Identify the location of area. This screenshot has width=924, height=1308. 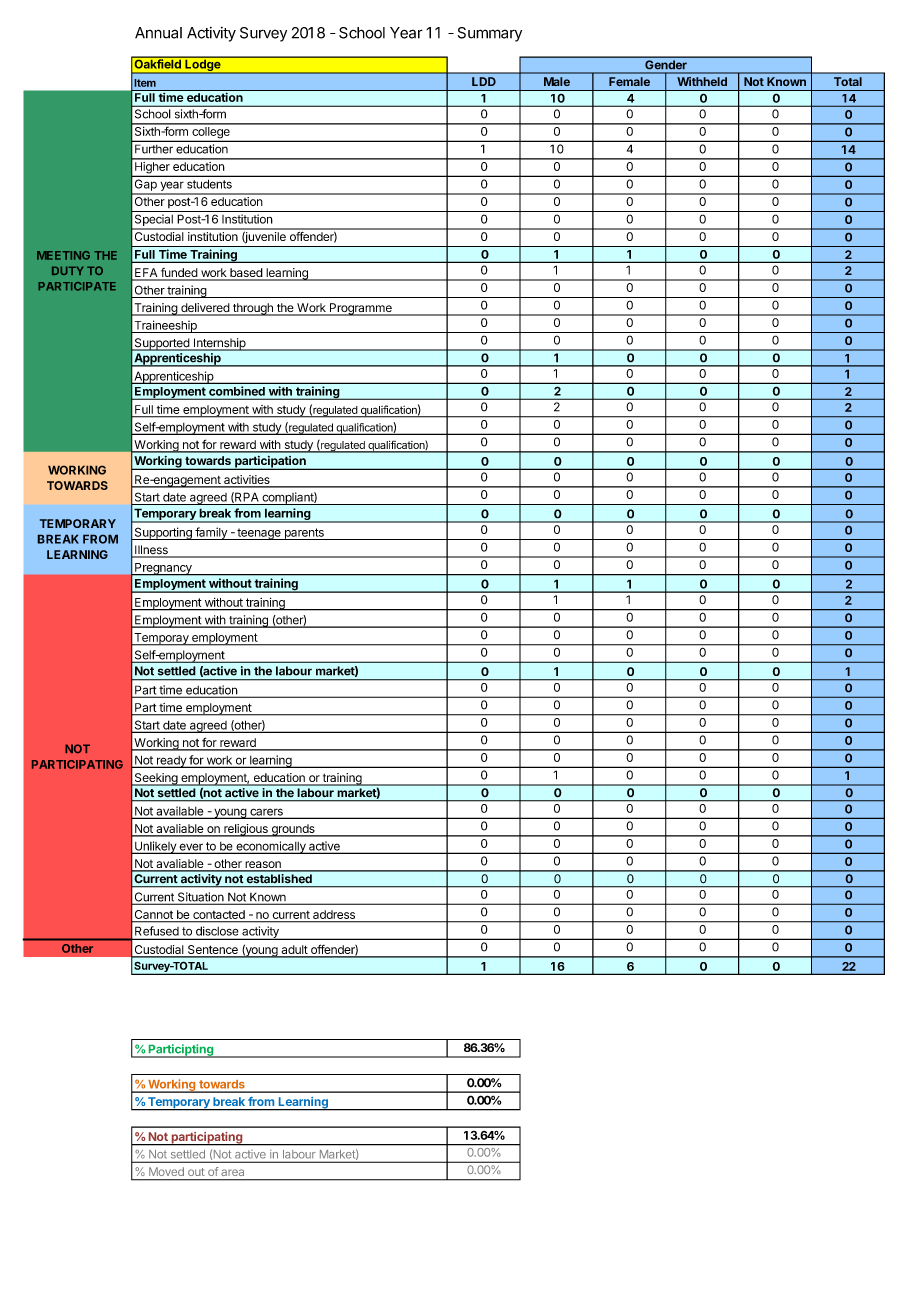
(233, 1173).
